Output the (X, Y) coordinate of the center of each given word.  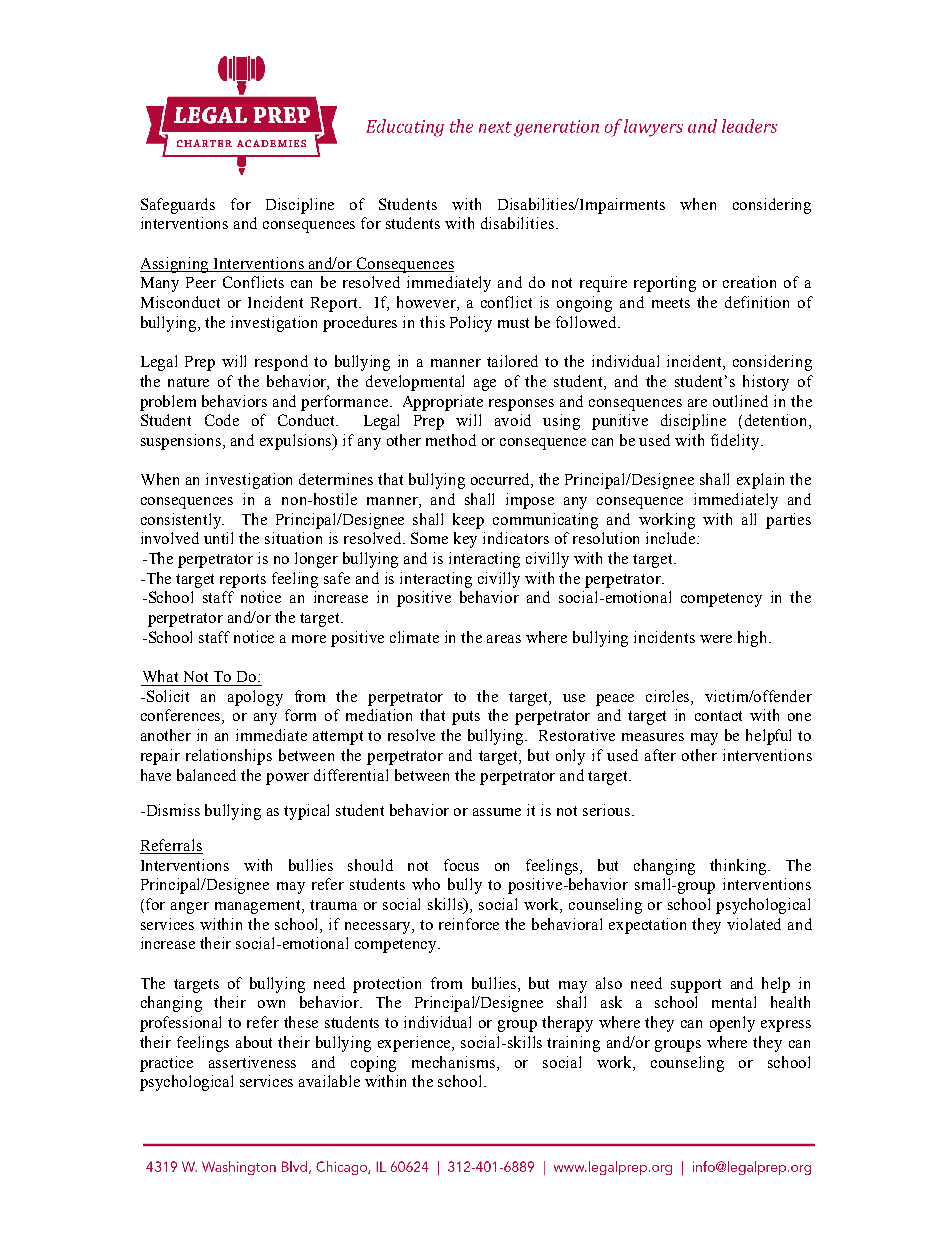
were (716, 639)
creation (749, 282)
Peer (201, 282)
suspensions (182, 442)
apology (255, 698)
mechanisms (455, 1063)
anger (190, 908)
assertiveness (252, 1062)
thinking (740, 867)
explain (760, 481)
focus (461, 865)
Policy (471, 324)
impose (530, 501)
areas (504, 639)
